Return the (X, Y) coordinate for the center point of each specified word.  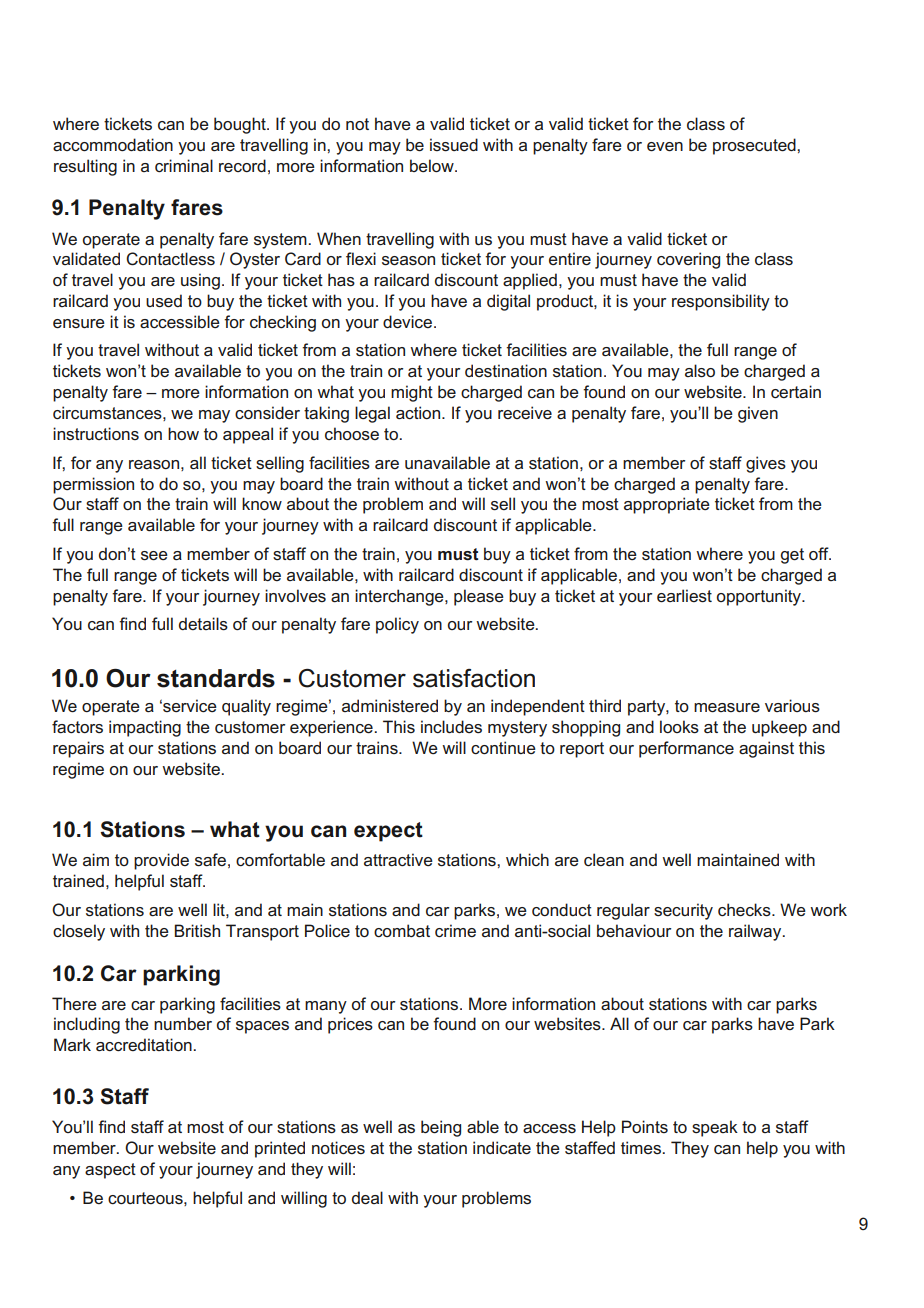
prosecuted (755, 146)
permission (93, 485)
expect (388, 832)
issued (454, 145)
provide (161, 861)
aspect (110, 1171)
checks (745, 910)
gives (766, 464)
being (441, 1128)
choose (352, 434)
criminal (184, 165)
